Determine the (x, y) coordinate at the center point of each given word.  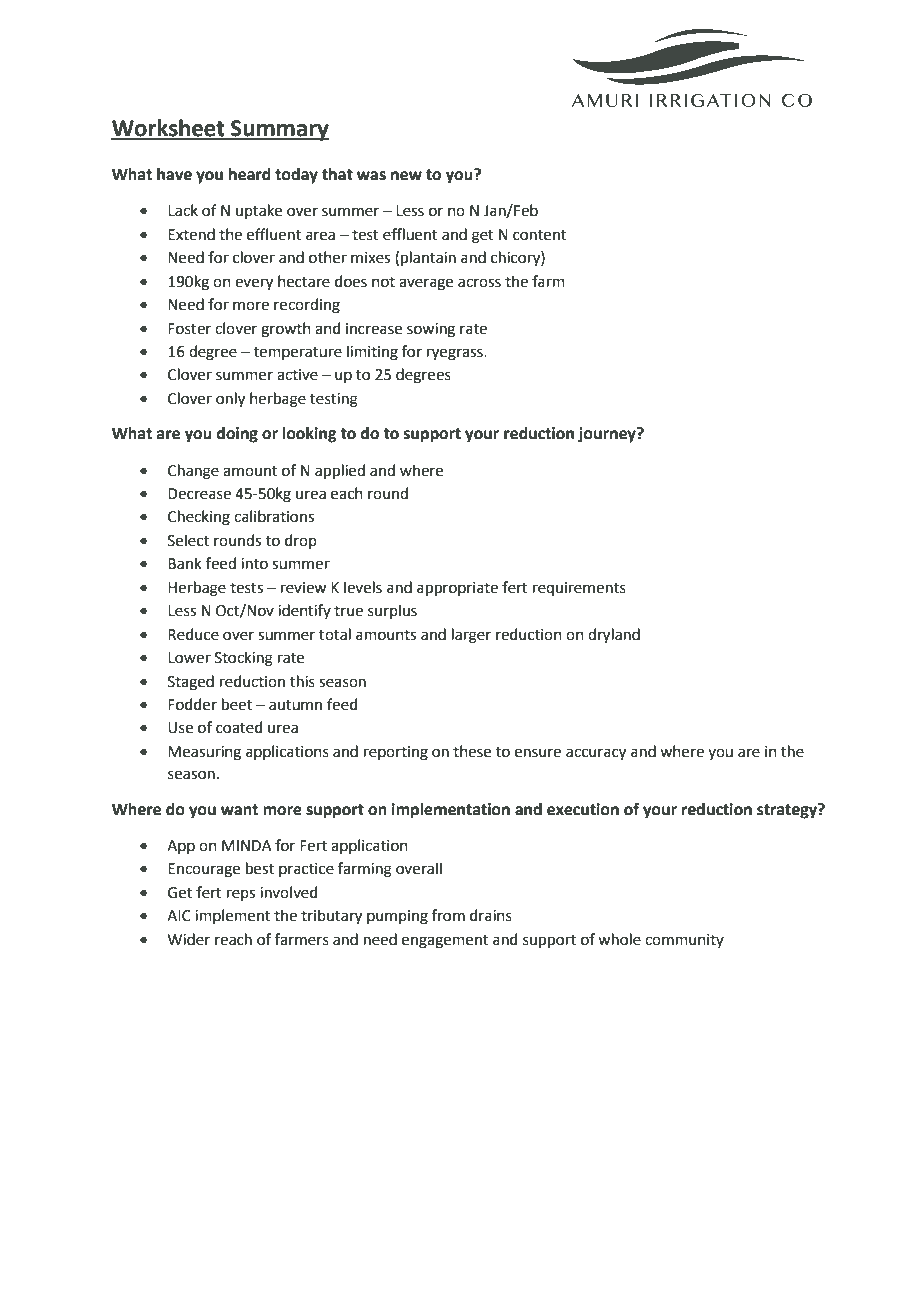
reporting (396, 753)
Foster (189, 329)
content (540, 235)
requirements (579, 589)
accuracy (596, 754)
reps (241, 895)
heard (250, 174)
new (406, 176)
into (254, 564)
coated (239, 727)
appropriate (457, 589)
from (448, 915)
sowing (431, 330)
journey (608, 435)
